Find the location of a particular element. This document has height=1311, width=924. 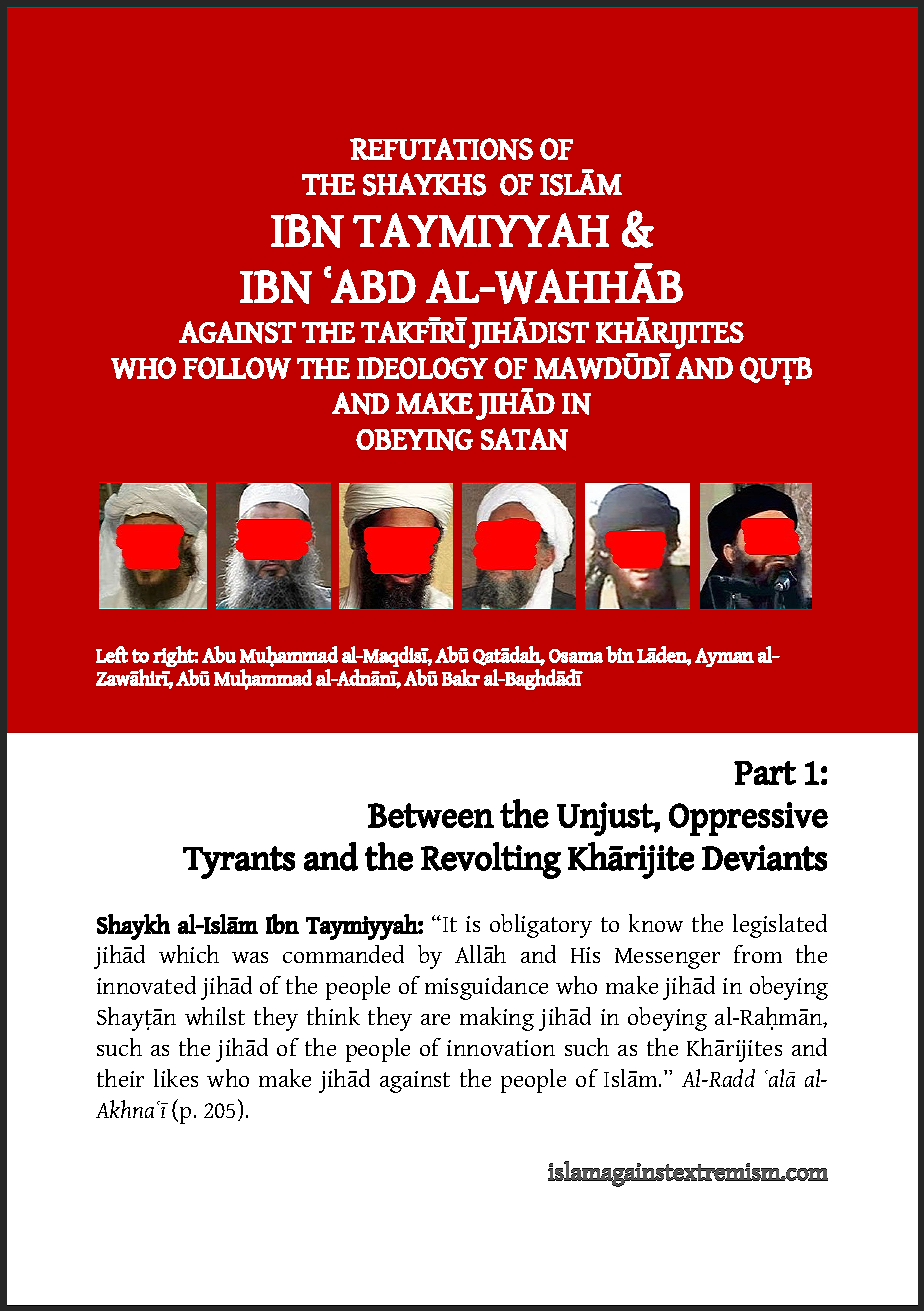

IDEOLOGY is located at coordinates (422, 368).
